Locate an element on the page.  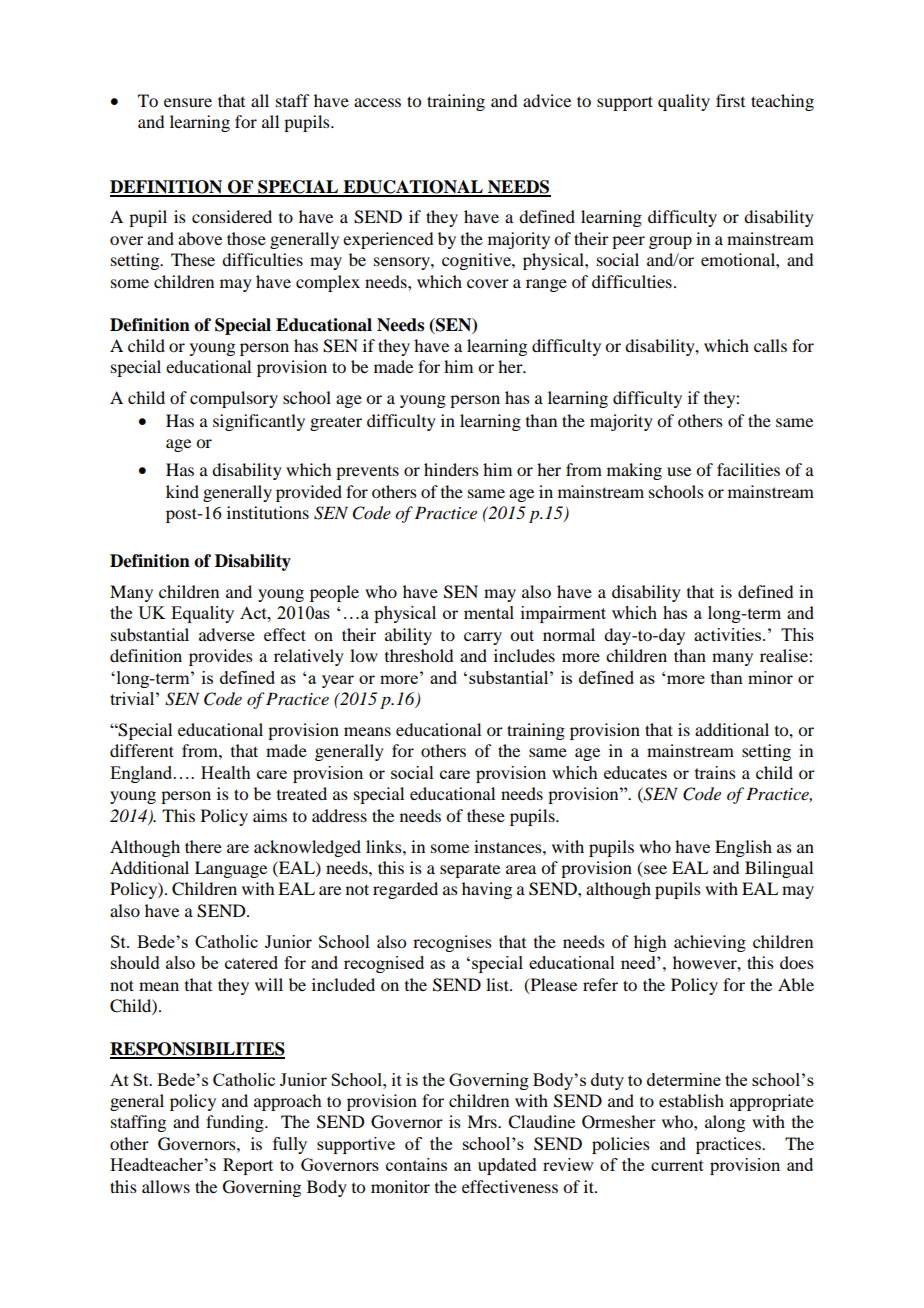
first is located at coordinates (730, 100).
